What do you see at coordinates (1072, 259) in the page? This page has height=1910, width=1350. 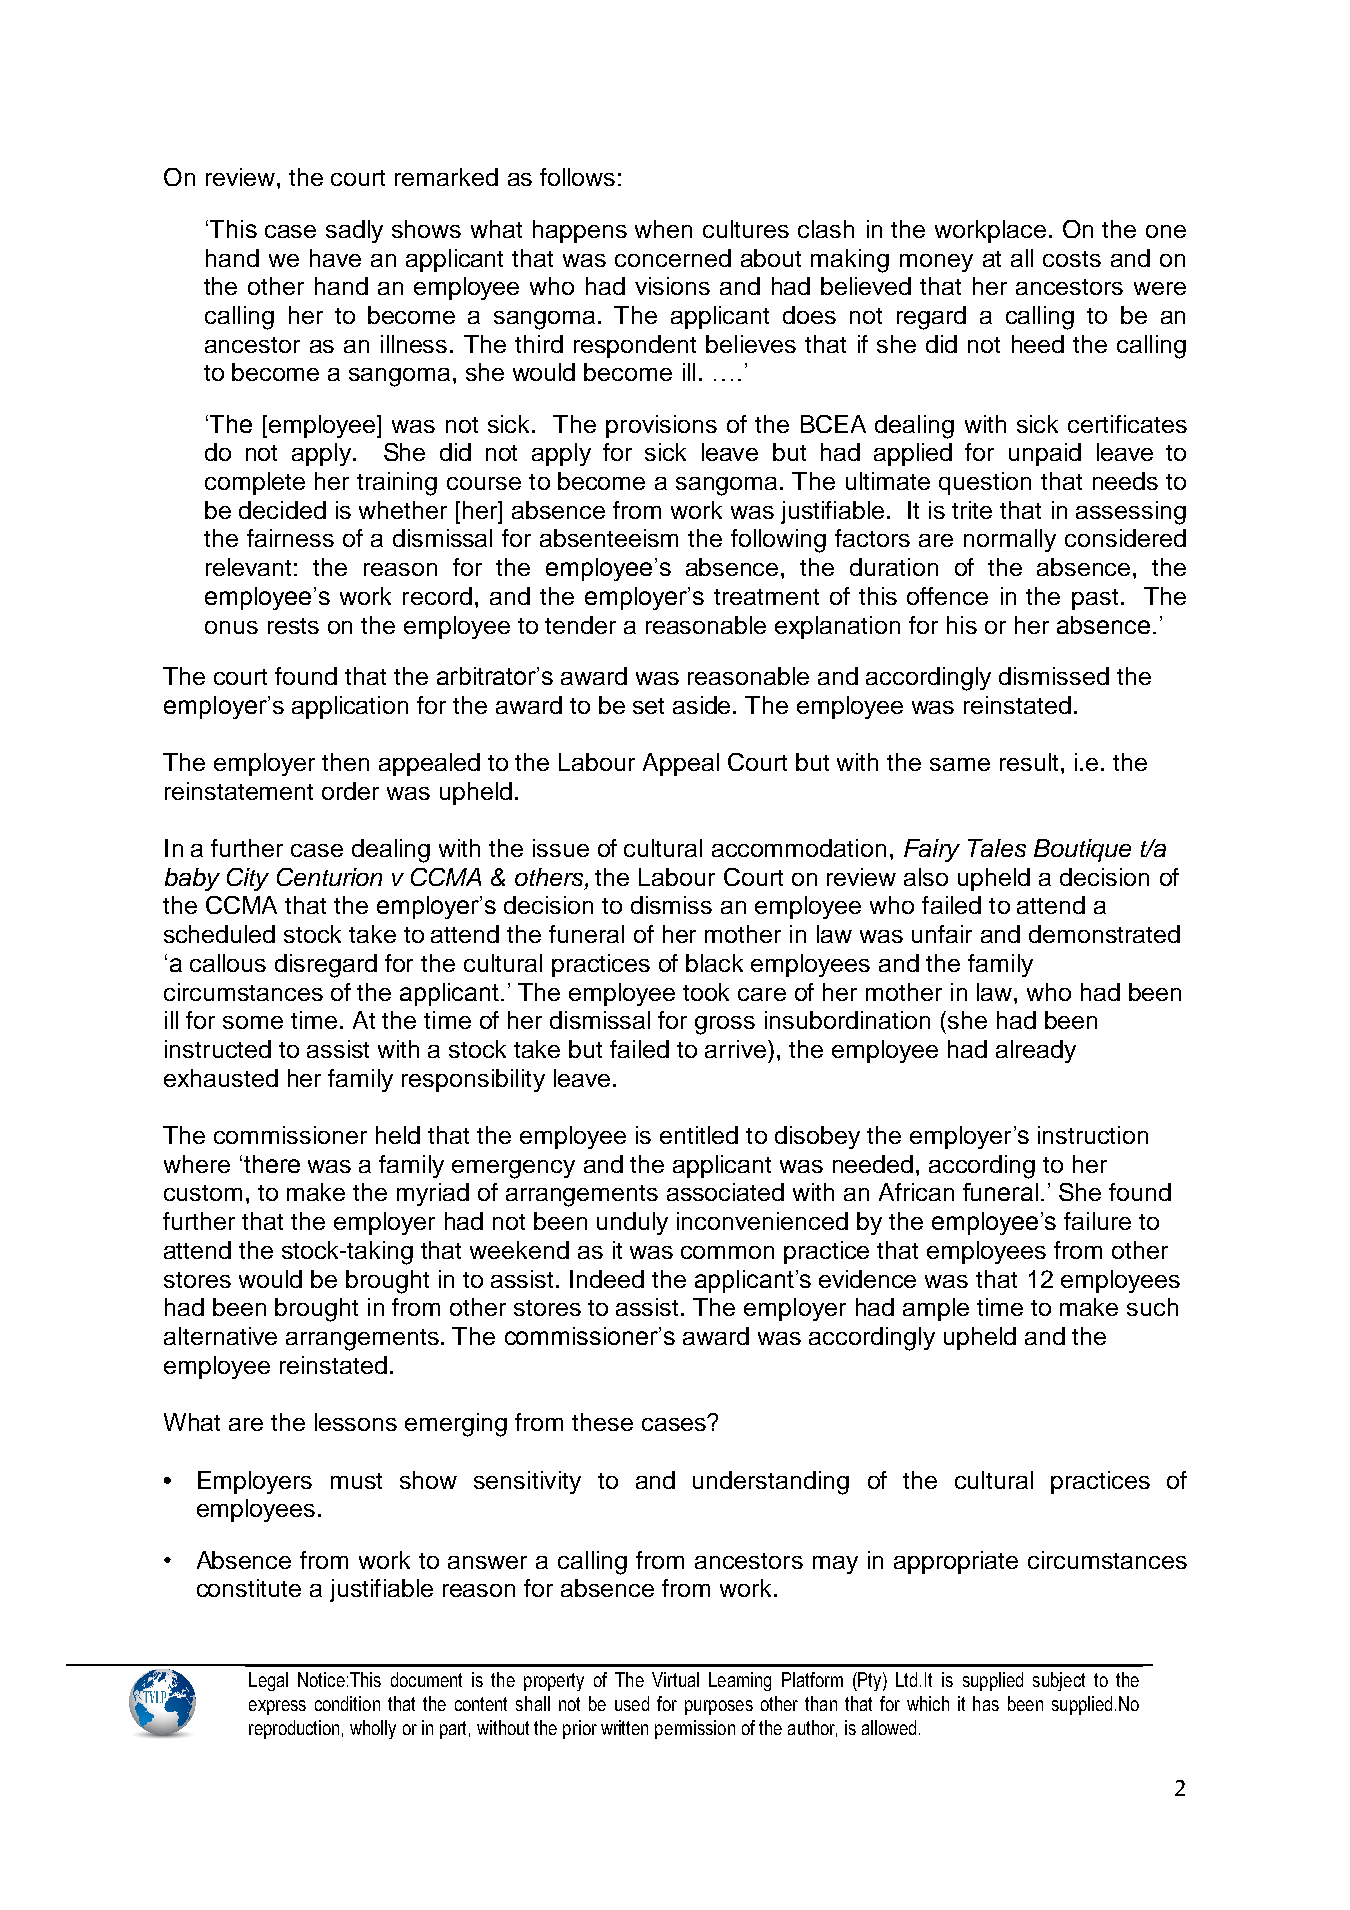 I see `costs` at bounding box center [1072, 259].
